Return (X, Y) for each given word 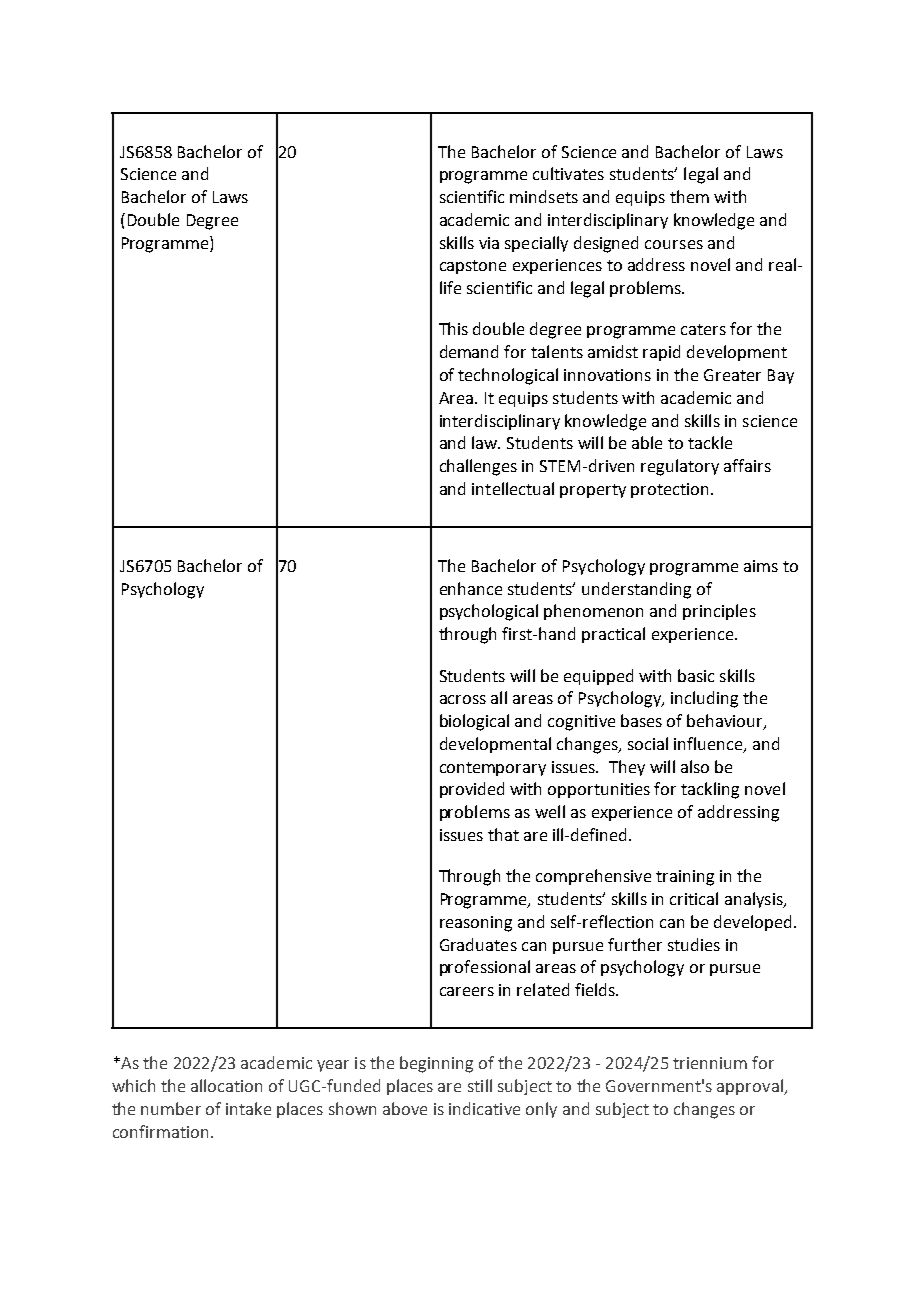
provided (472, 790)
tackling (710, 790)
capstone (473, 267)
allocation (226, 1085)
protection (669, 490)
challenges (478, 467)
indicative (484, 1108)
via (489, 243)
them (689, 196)
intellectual (513, 488)
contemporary (493, 769)
